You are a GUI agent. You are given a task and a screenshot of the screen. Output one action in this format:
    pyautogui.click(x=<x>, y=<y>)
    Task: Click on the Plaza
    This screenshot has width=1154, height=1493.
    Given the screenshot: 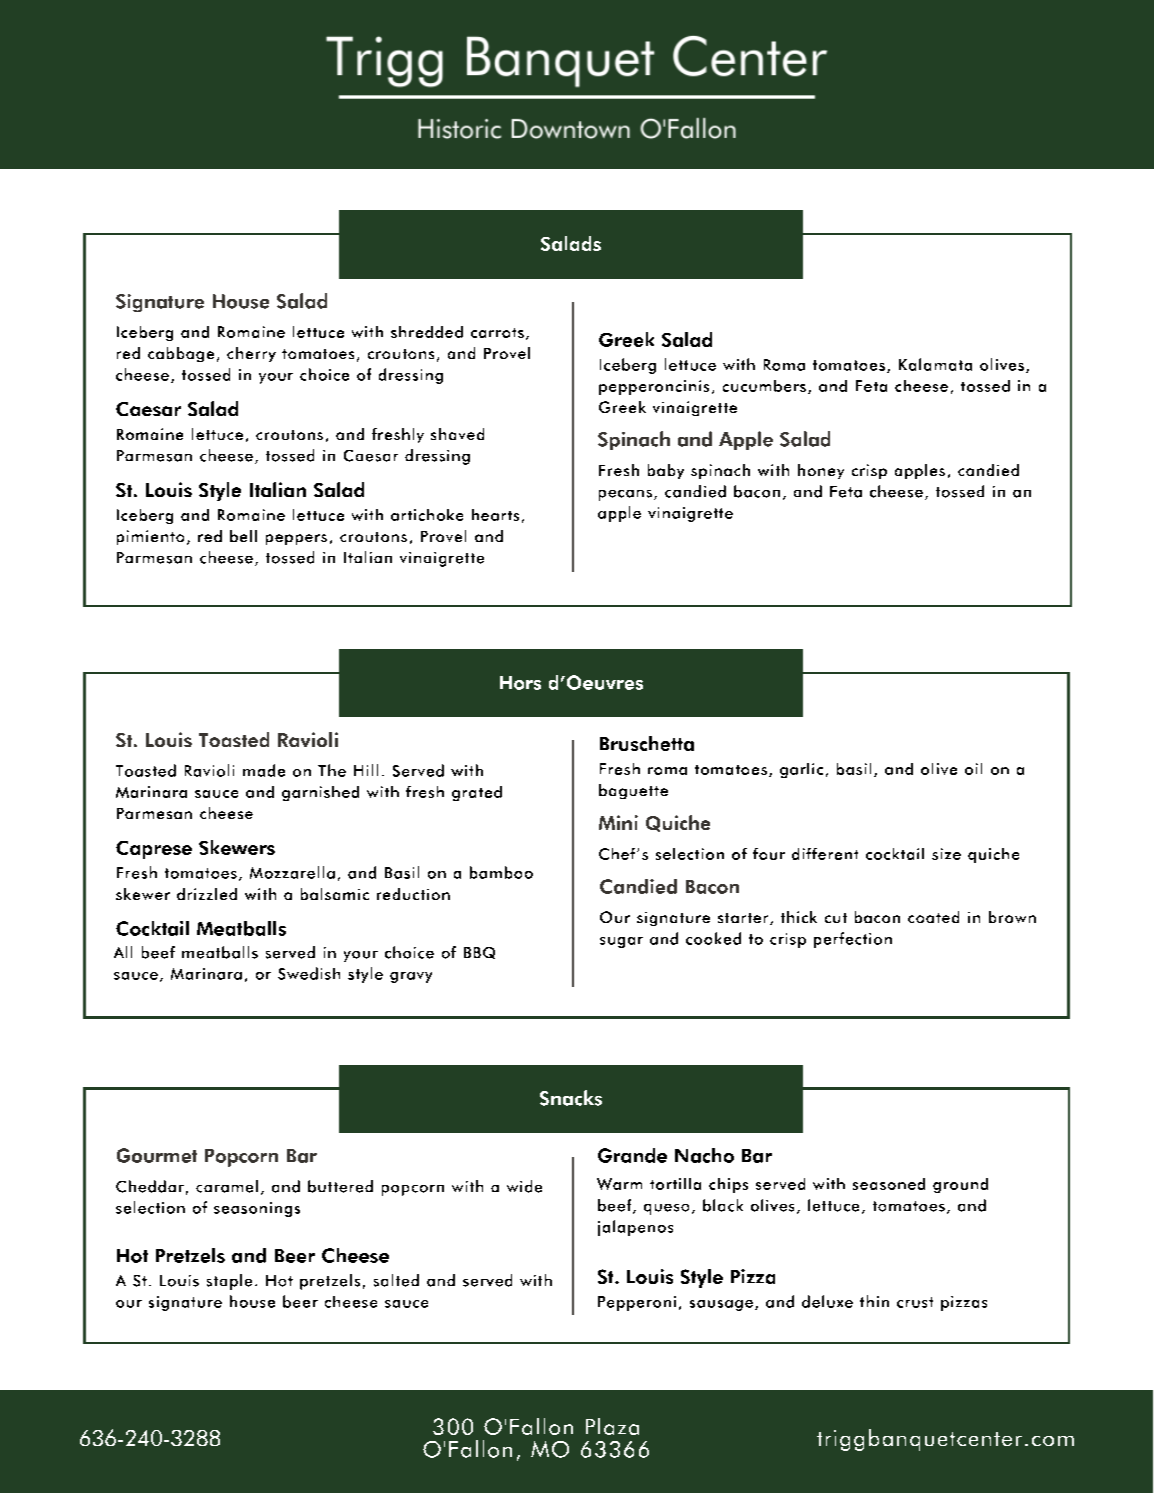 What is the action you would take?
    pyautogui.click(x=612, y=1426)
